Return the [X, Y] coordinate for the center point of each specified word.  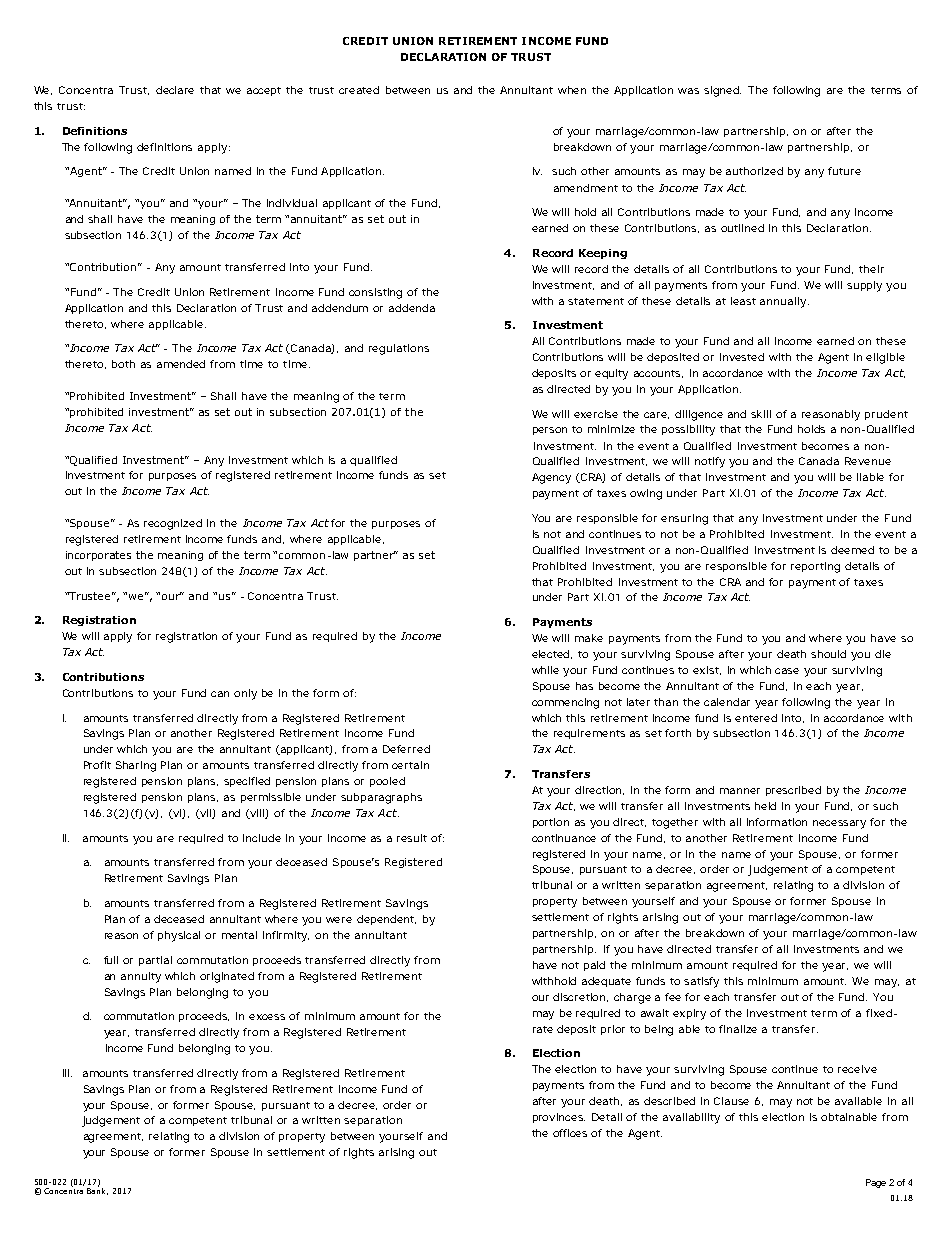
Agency [551, 478]
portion [551, 823]
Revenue [868, 461]
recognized [173, 524]
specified [247, 782]
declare [175, 90]
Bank [97, 1190]
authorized [754, 171]
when [572, 90]
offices [570, 1133]
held [765, 806]
